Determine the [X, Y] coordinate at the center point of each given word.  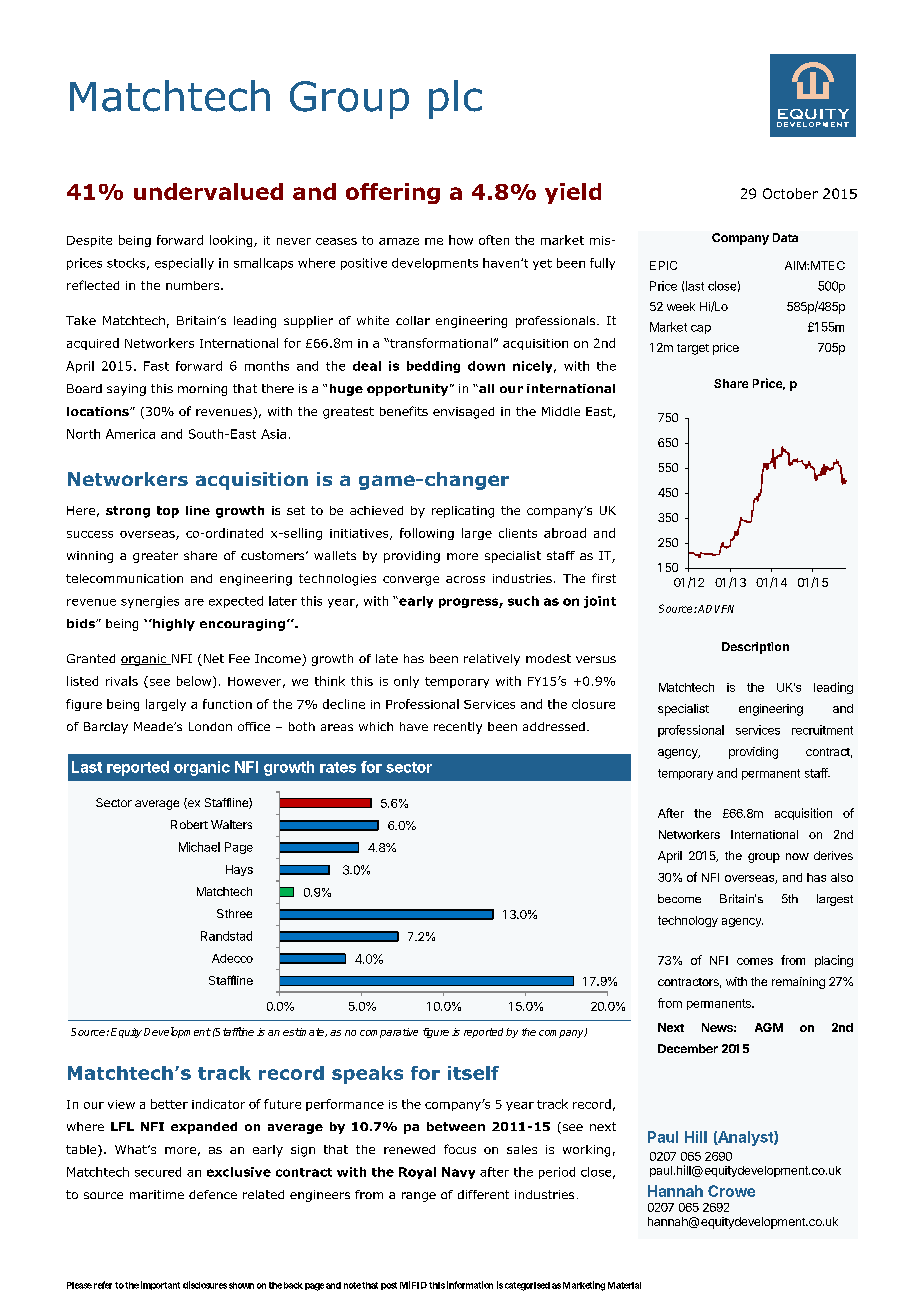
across [465, 579]
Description [755, 648]
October [790, 193]
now [797, 856]
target [693, 349]
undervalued [208, 191]
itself [473, 1073]
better [169, 1104]
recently [458, 728]
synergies [150, 602]
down [486, 366]
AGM [769, 1027]
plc [455, 99]
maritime [157, 1194]
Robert [189, 824]
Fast [156, 366]
